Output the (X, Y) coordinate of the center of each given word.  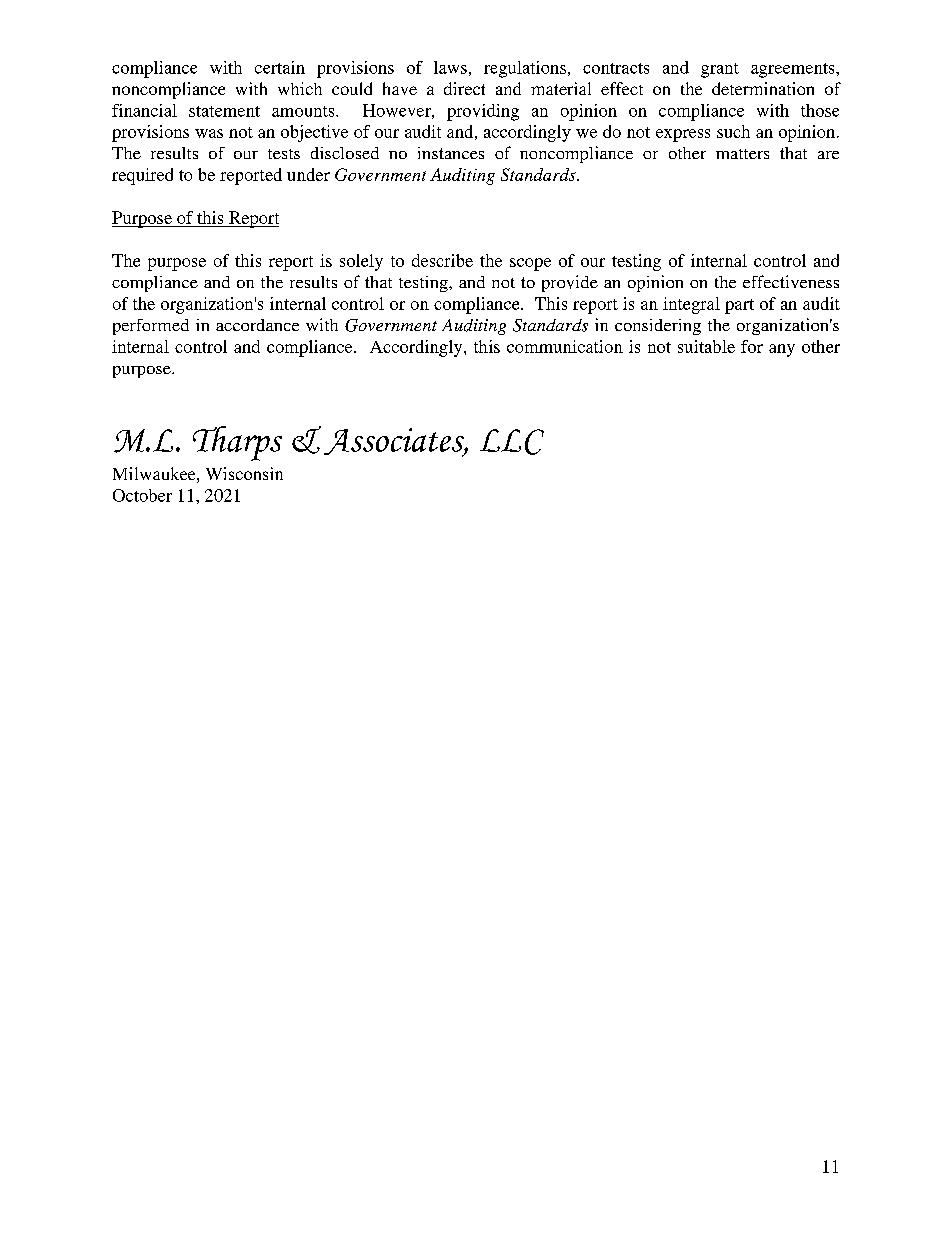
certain (280, 67)
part (739, 306)
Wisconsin (244, 473)
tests (284, 154)
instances (451, 153)
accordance (257, 325)
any (782, 350)
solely (361, 262)
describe (442, 260)
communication (565, 346)
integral (691, 305)
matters (742, 154)
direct (464, 88)
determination (763, 88)
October (142, 495)
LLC (512, 442)
